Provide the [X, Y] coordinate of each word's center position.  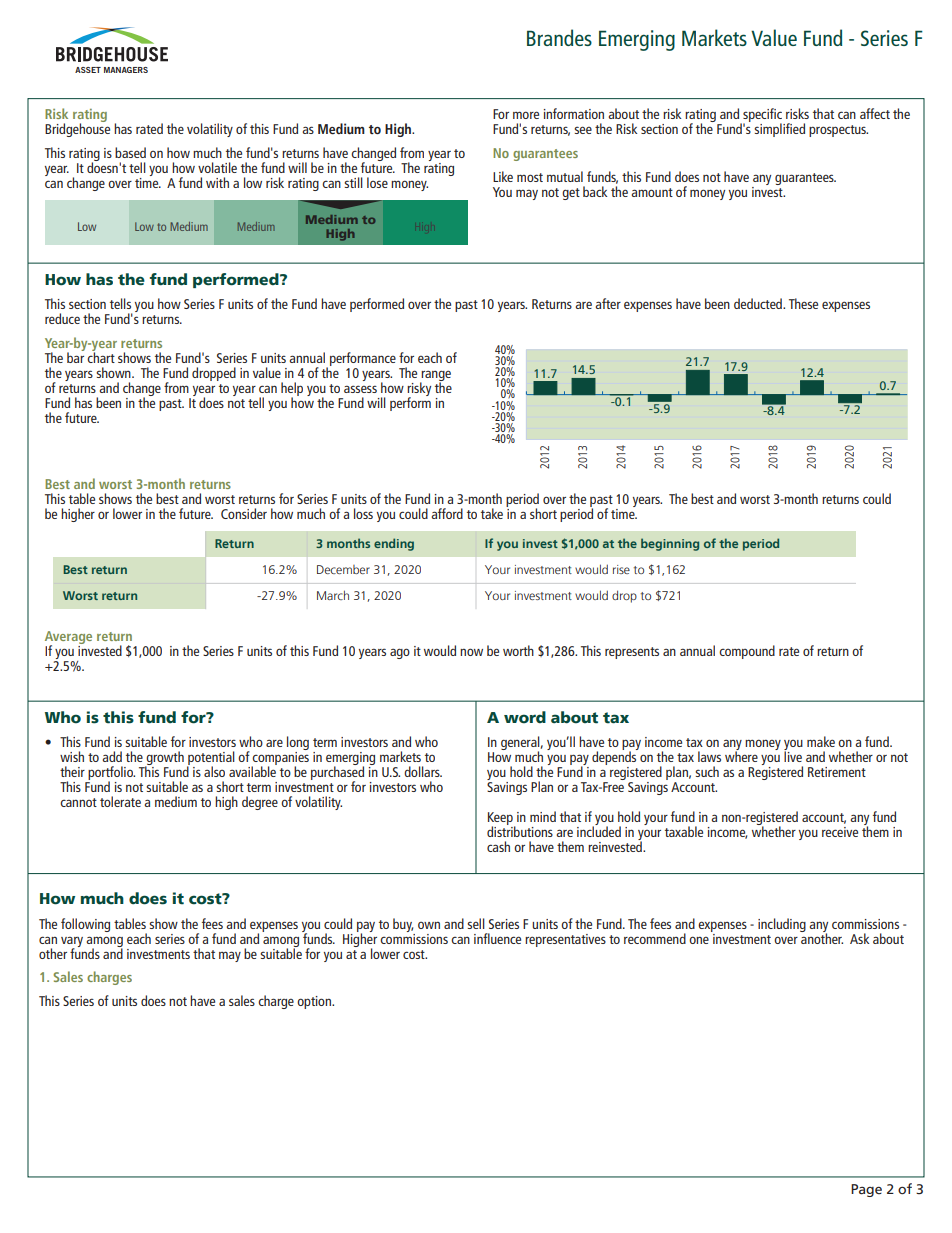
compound [747, 652]
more [526, 115]
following [85, 925]
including [782, 925]
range [435, 377]
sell [476, 923]
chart [101, 356]
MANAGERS [126, 70]
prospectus [838, 131]
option [315, 1002]
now [471, 652]
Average [68, 639]
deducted [759, 303]
